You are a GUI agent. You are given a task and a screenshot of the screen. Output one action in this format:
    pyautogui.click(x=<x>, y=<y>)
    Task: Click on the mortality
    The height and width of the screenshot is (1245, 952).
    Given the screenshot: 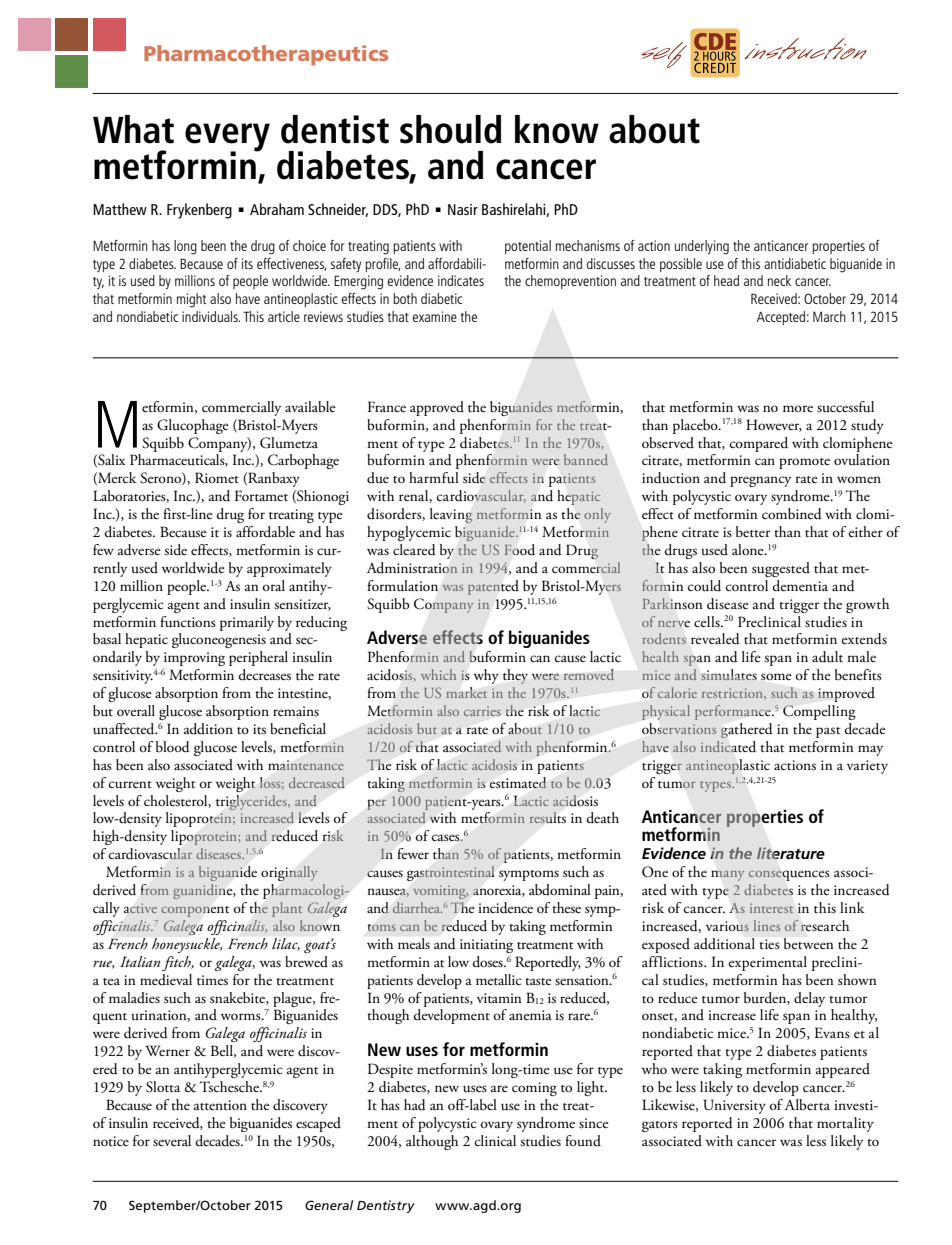 What is the action you would take?
    pyautogui.click(x=845, y=1124)
